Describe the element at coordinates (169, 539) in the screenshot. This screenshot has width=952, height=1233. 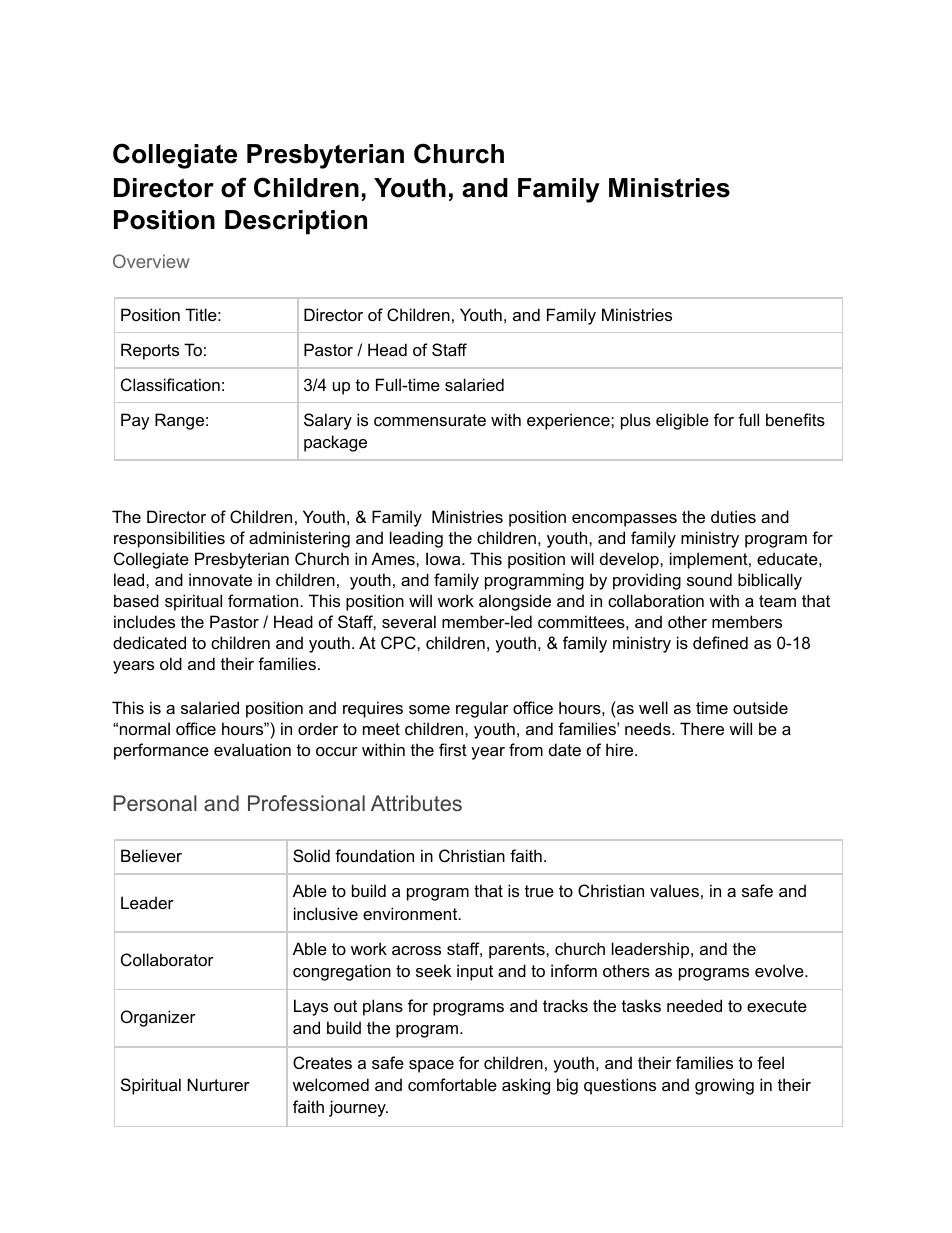
I see `responsibilities` at that location.
